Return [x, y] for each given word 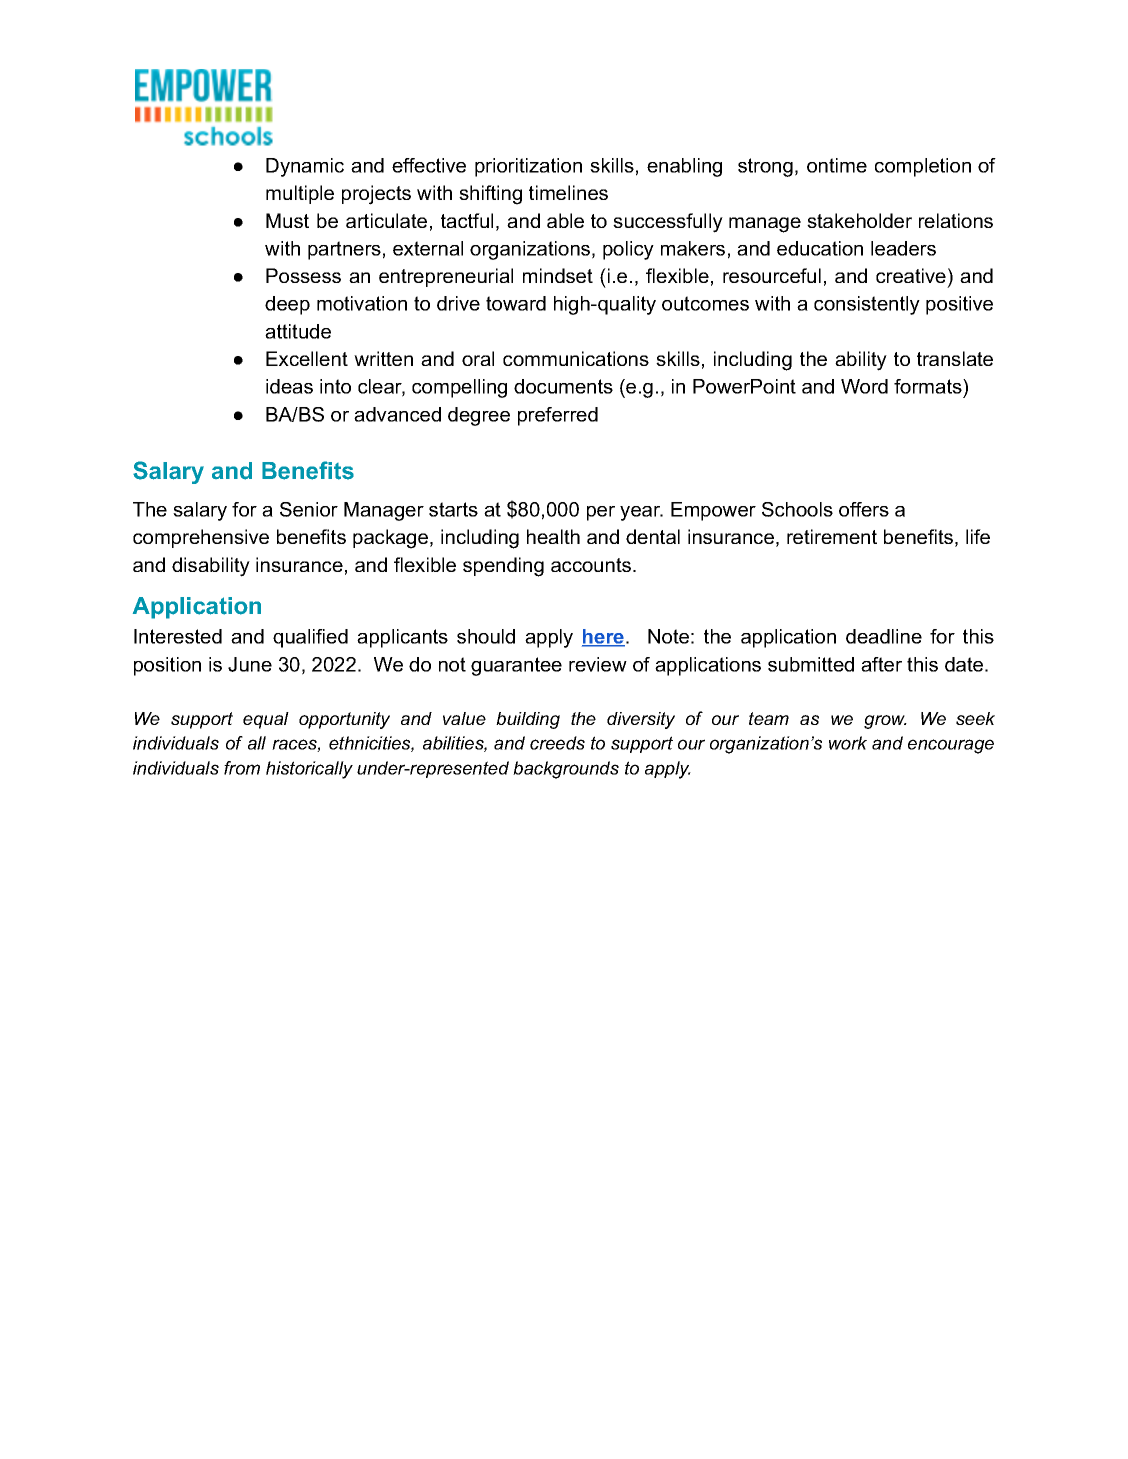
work [848, 743]
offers [864, 509]
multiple [300, 194]
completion [923, 167]
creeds [557, 743]
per [601, 513]
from [242, 768]
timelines [568, 192]
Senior [309, 509]
